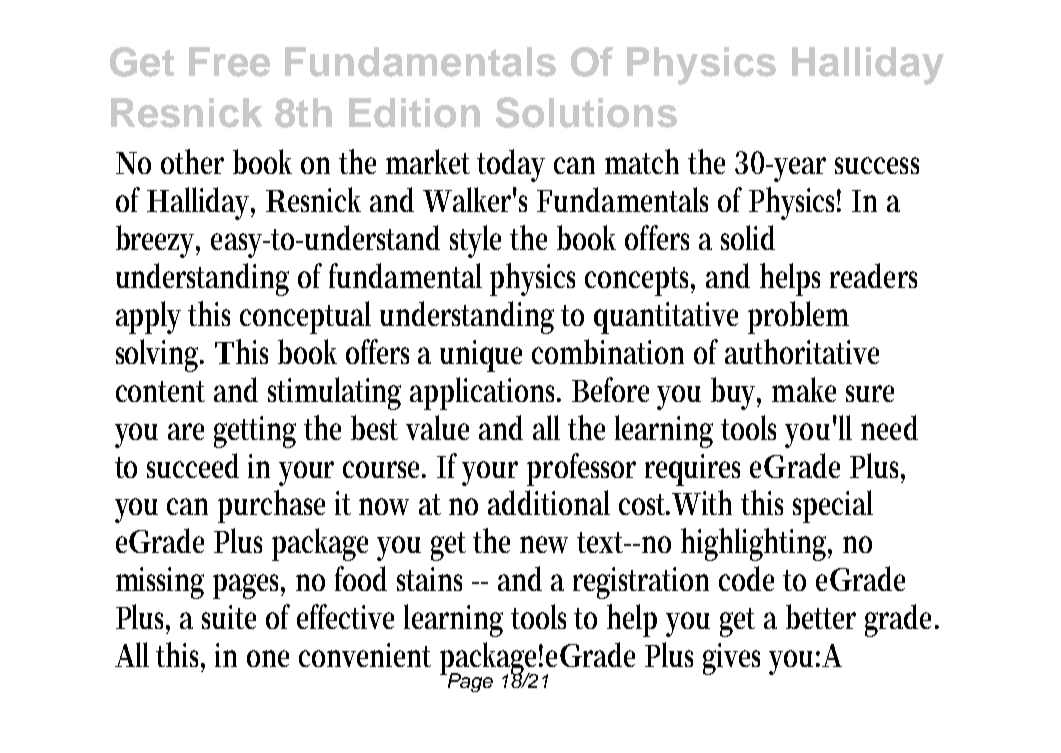 Image resolution: width=1061 pixels, height=753 pixels. I want to click on succeed, so click(193, 465).
